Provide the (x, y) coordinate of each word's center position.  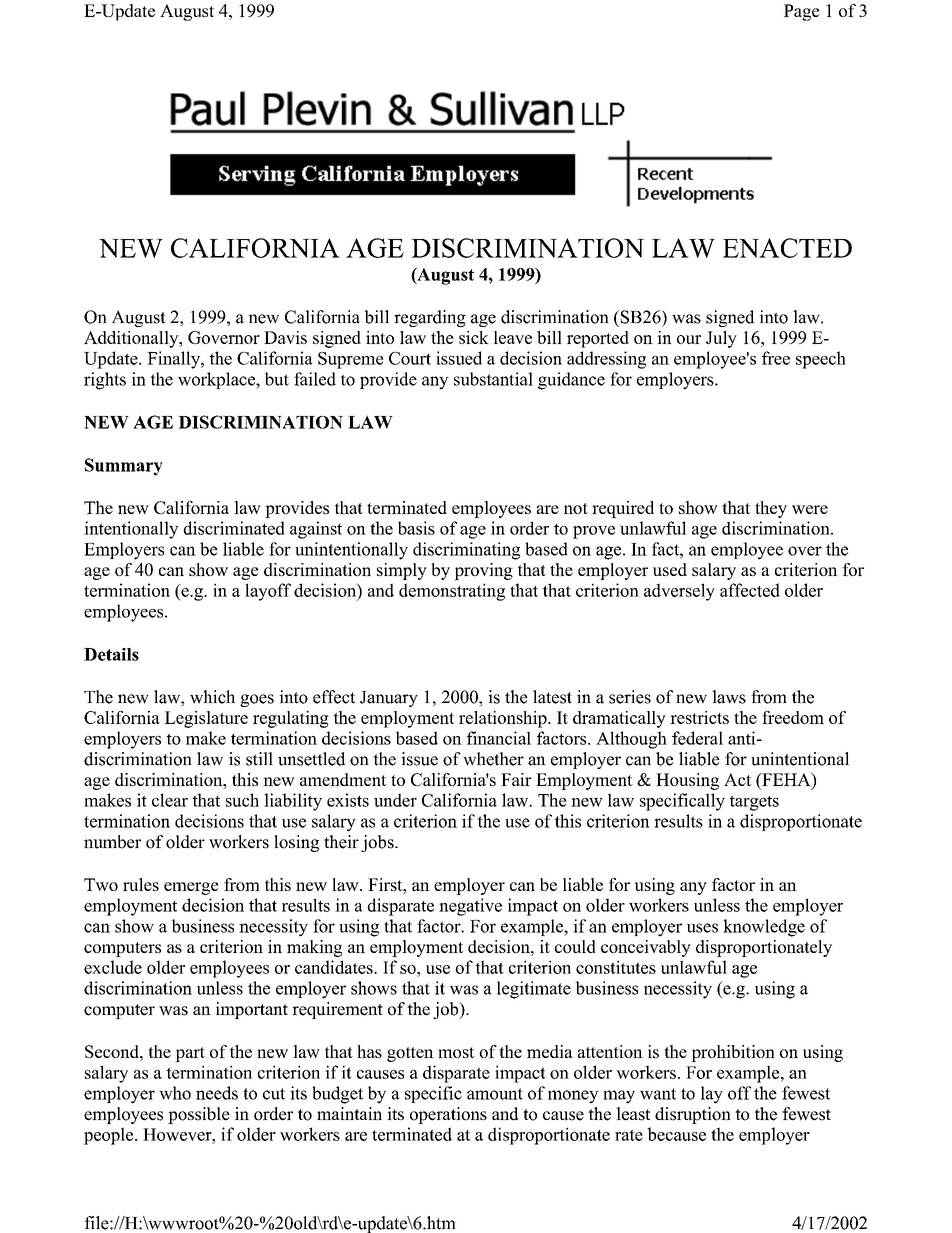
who (175, 1093)
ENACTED (787, 248)
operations (448, 1115)
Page (801, 12)
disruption (693, 1115)
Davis (285, 337)
